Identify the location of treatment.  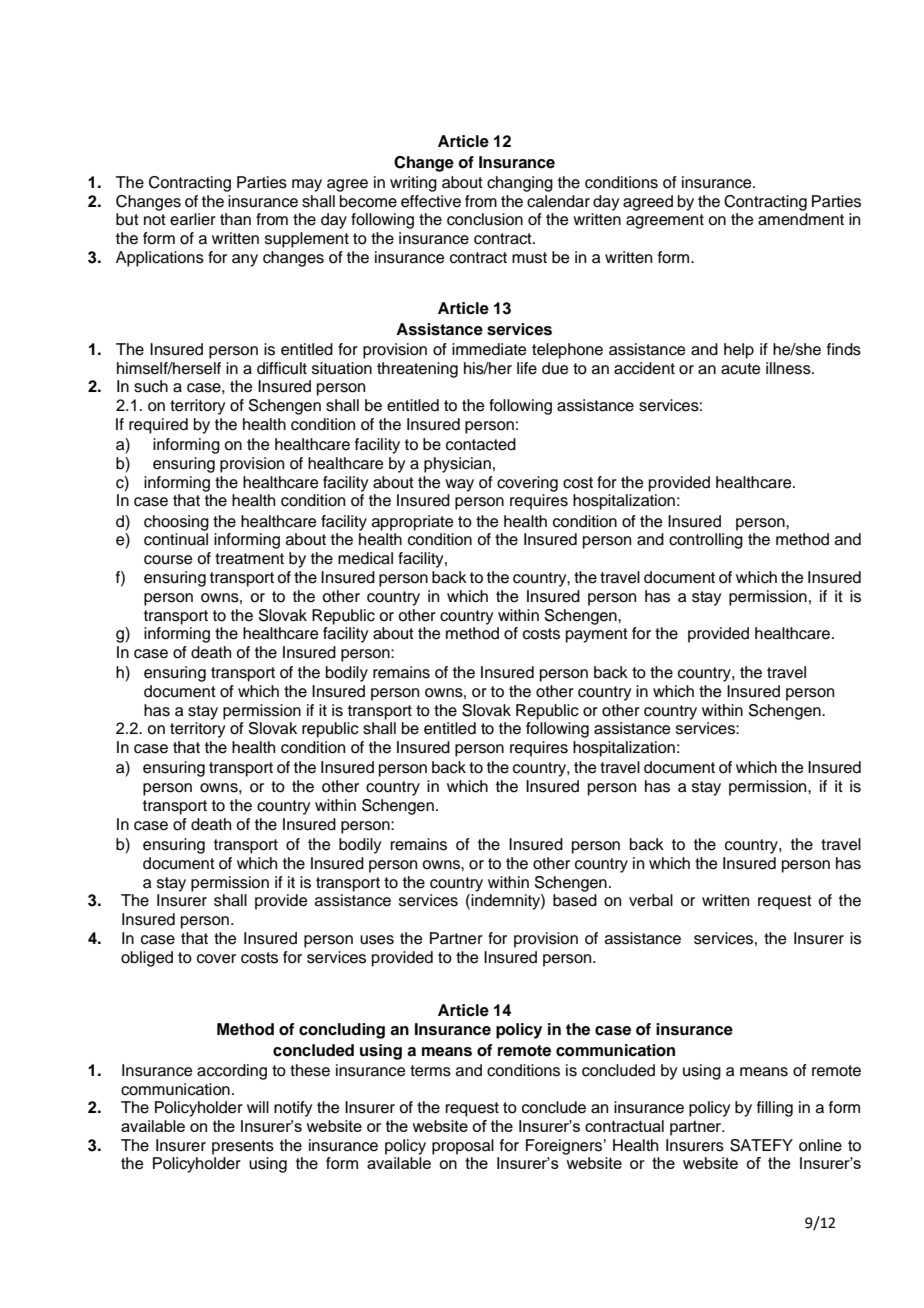
(249, 559).
